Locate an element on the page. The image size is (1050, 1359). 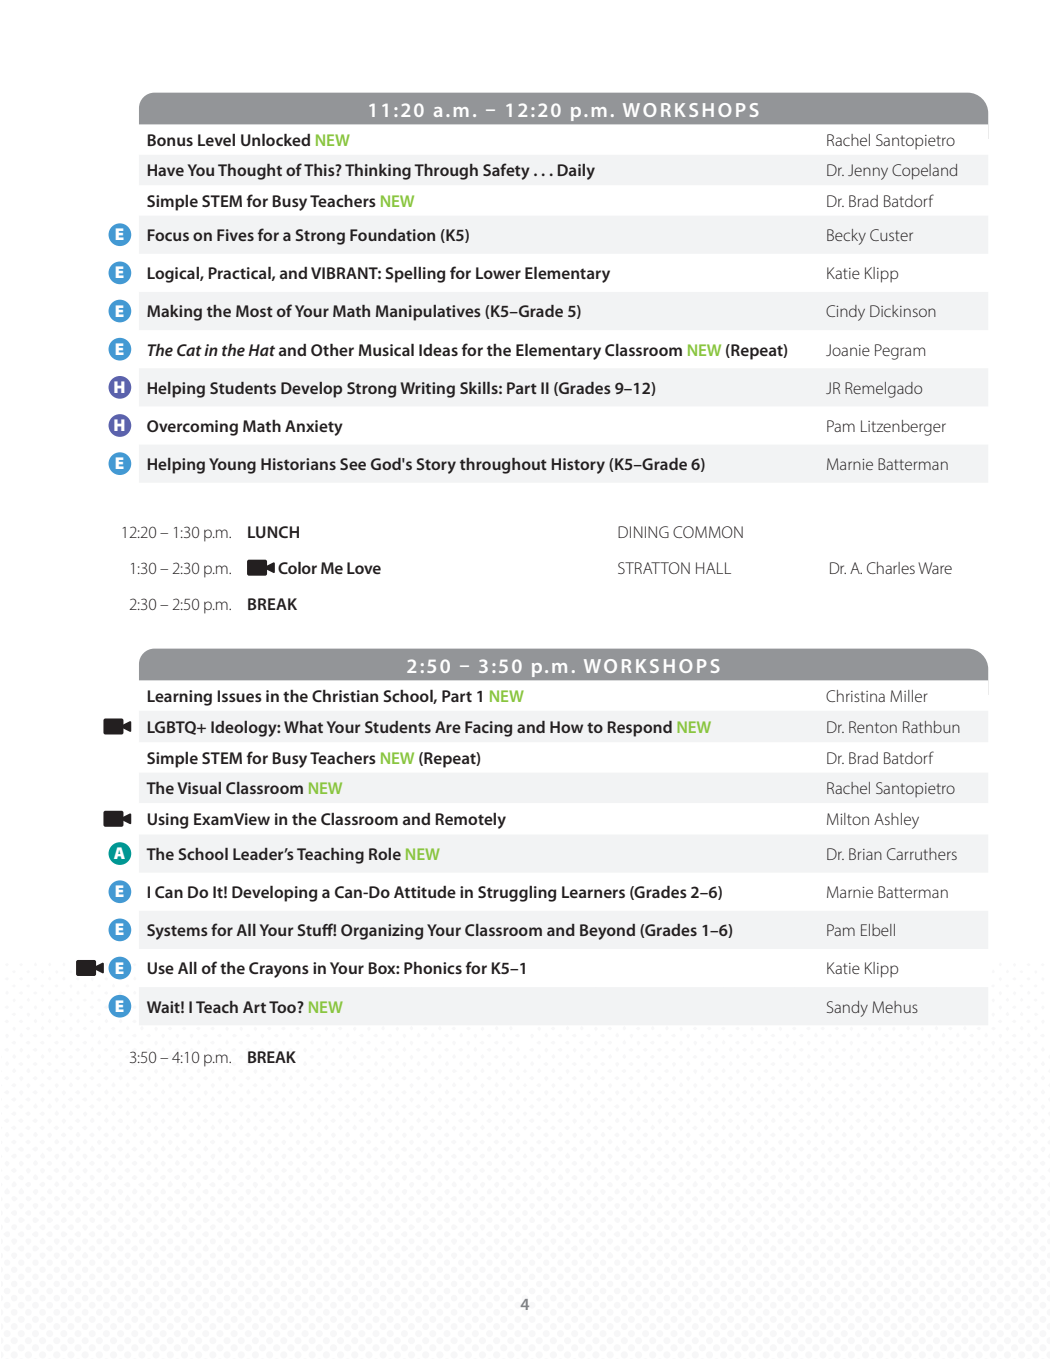
Color is located at coordinates (297, 568).
